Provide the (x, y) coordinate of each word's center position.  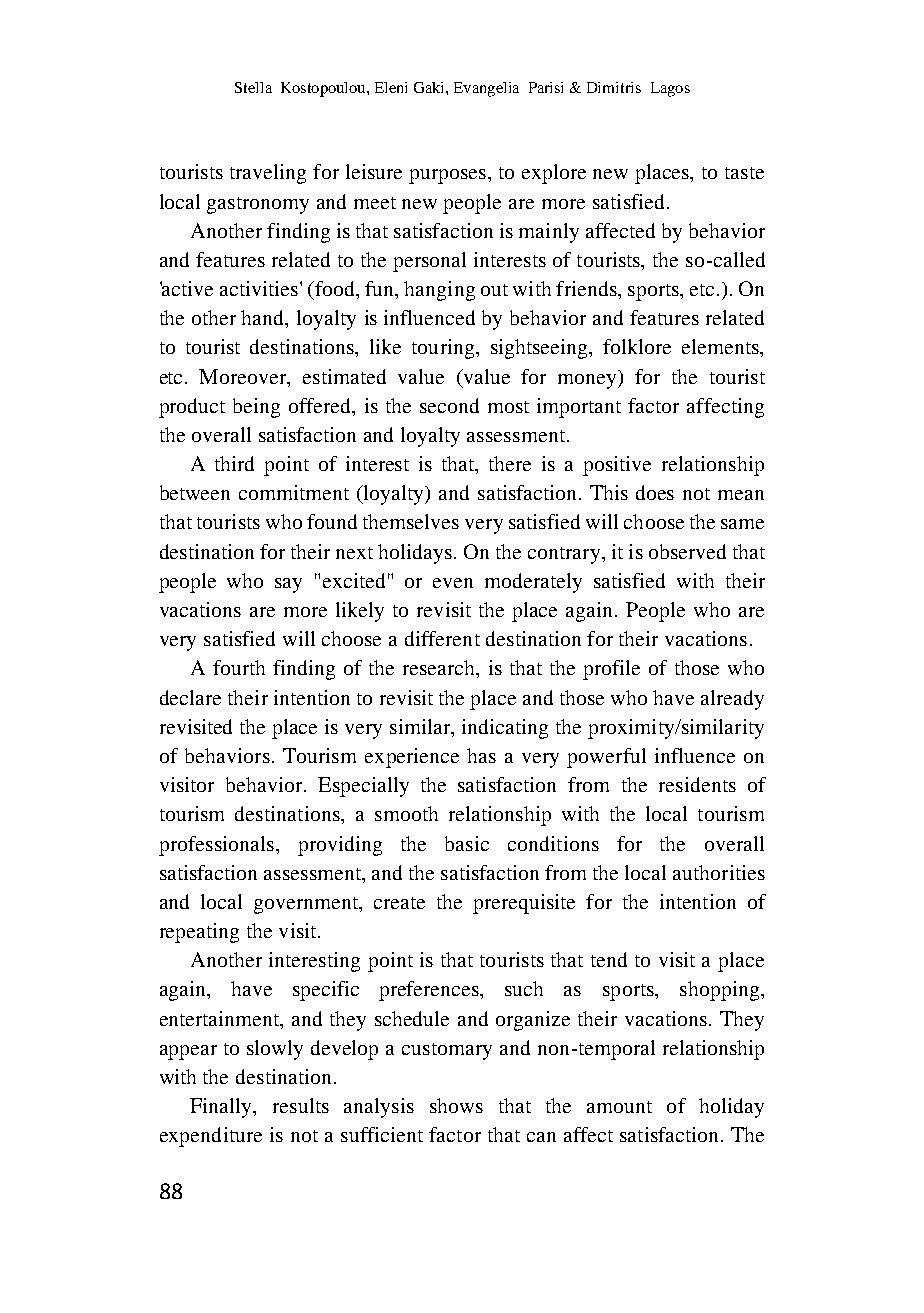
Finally (222, 1108)
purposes (449, 176)
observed (687, 551)
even (453, 583)
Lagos (670, 89)
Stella (253, 87)
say (288, 585)
